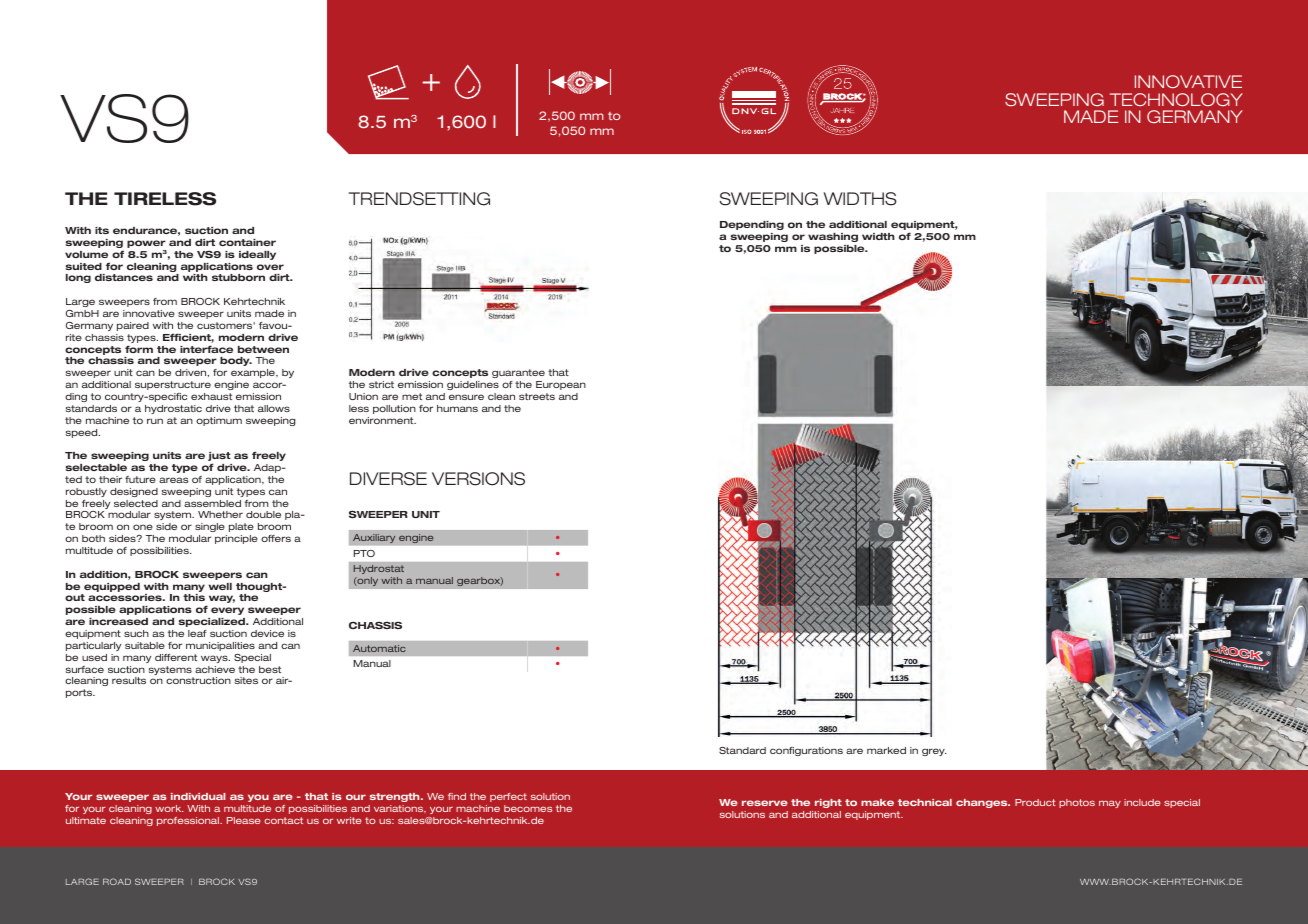 This page has height=924, width=1308. I want to click on stubborn, so click(238, 277).
